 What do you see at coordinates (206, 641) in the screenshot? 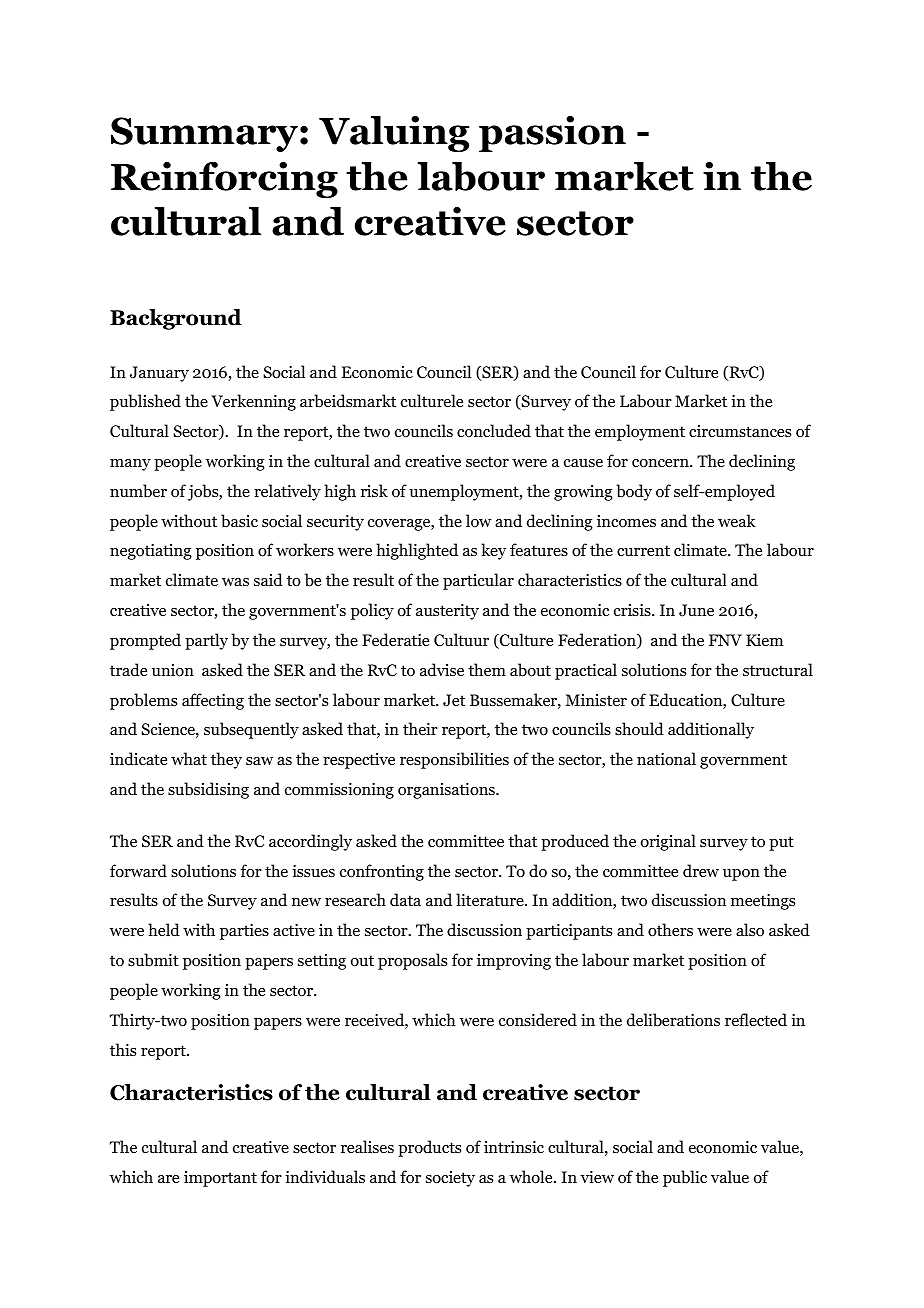
I see `partly` at bounding box center [206, 641].
